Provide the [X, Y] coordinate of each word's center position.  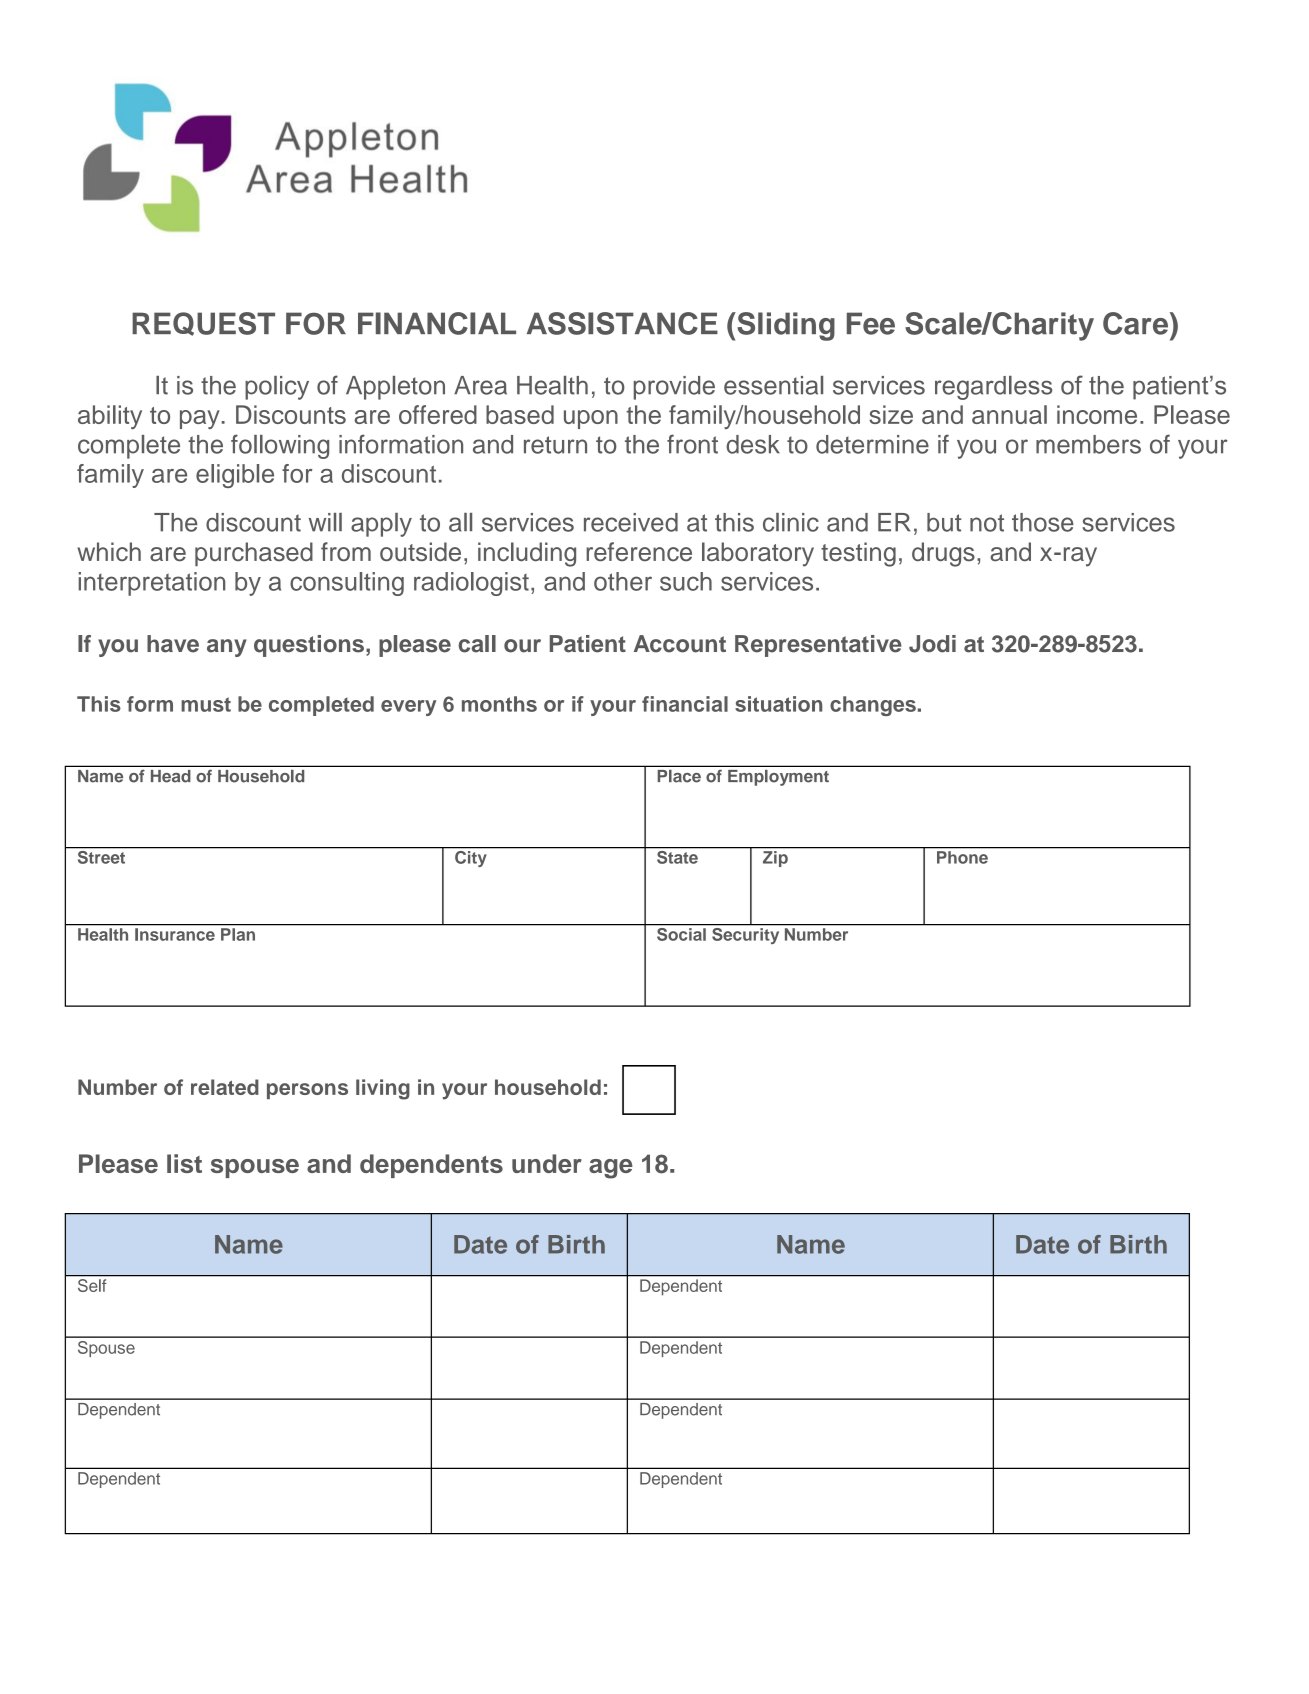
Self [92, 1285]
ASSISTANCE [622, 323]
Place [679, 776]
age [611, 1169]
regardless [993, 388]
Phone [962, 857]
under [547, 1163]
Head [170, 776]
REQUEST [203, 324]
